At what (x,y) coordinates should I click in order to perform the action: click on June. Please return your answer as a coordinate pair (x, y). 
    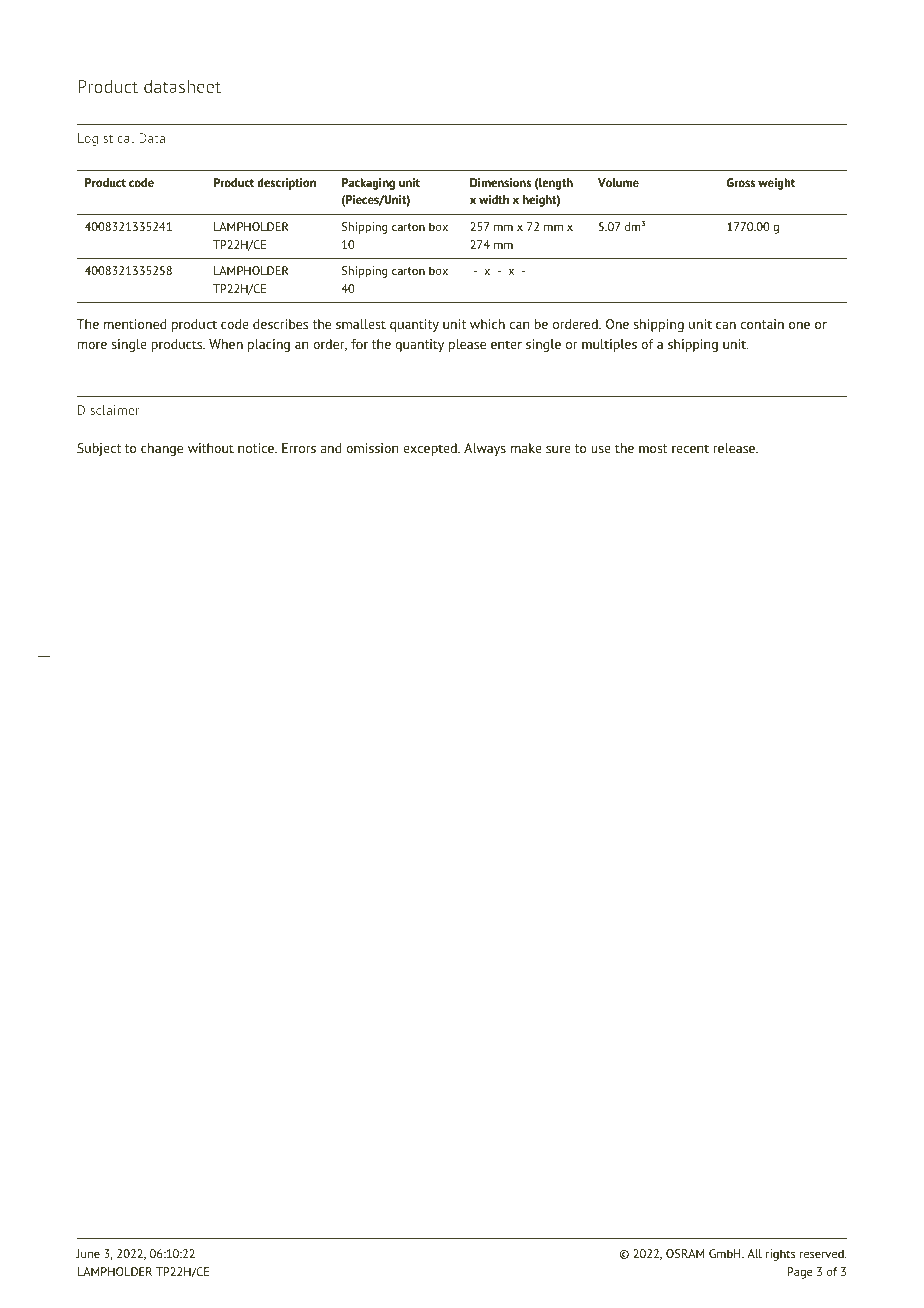
    Looking at the image, I should click on (88, 1253).
